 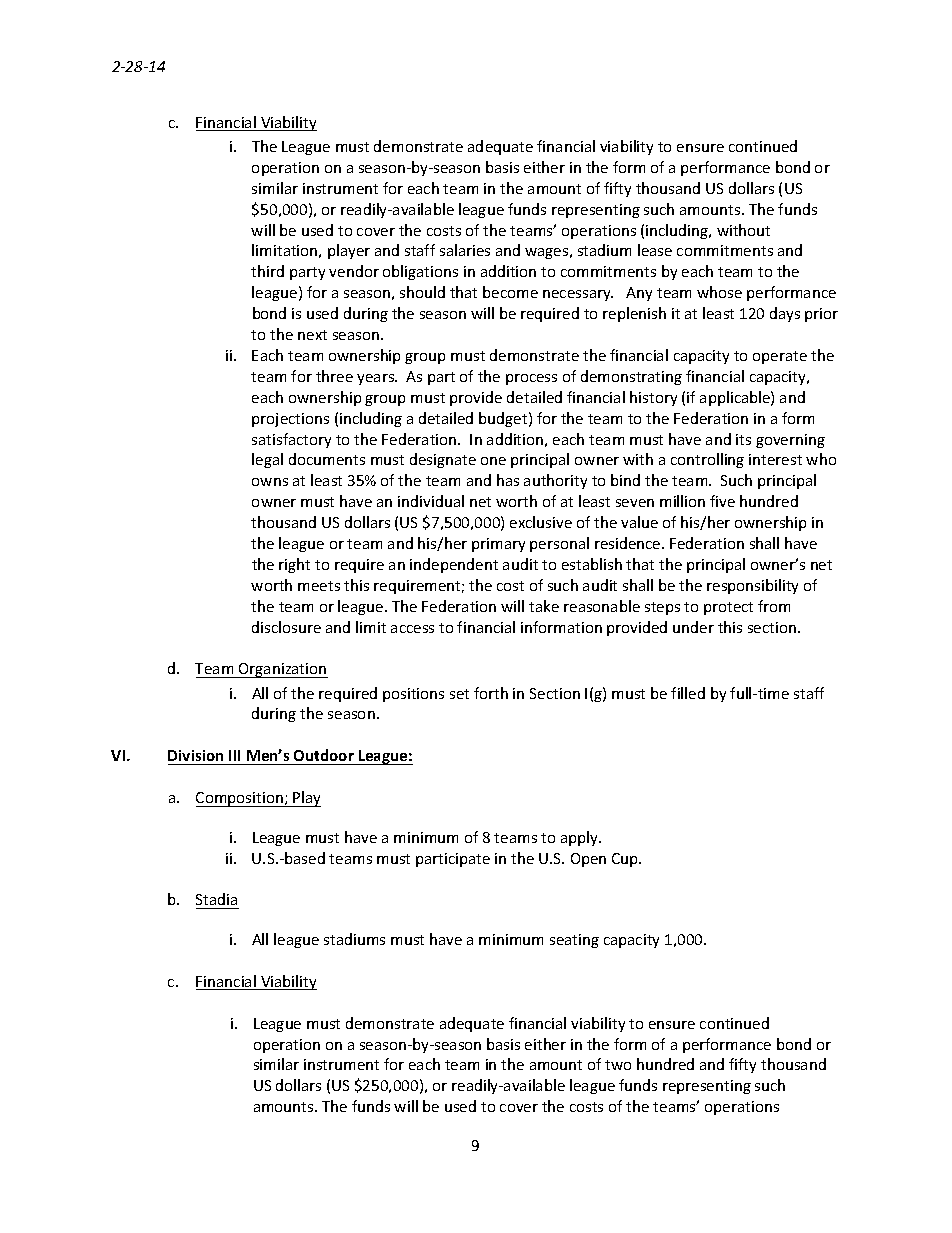 I want to click on third, so click(x=267, y=271).
